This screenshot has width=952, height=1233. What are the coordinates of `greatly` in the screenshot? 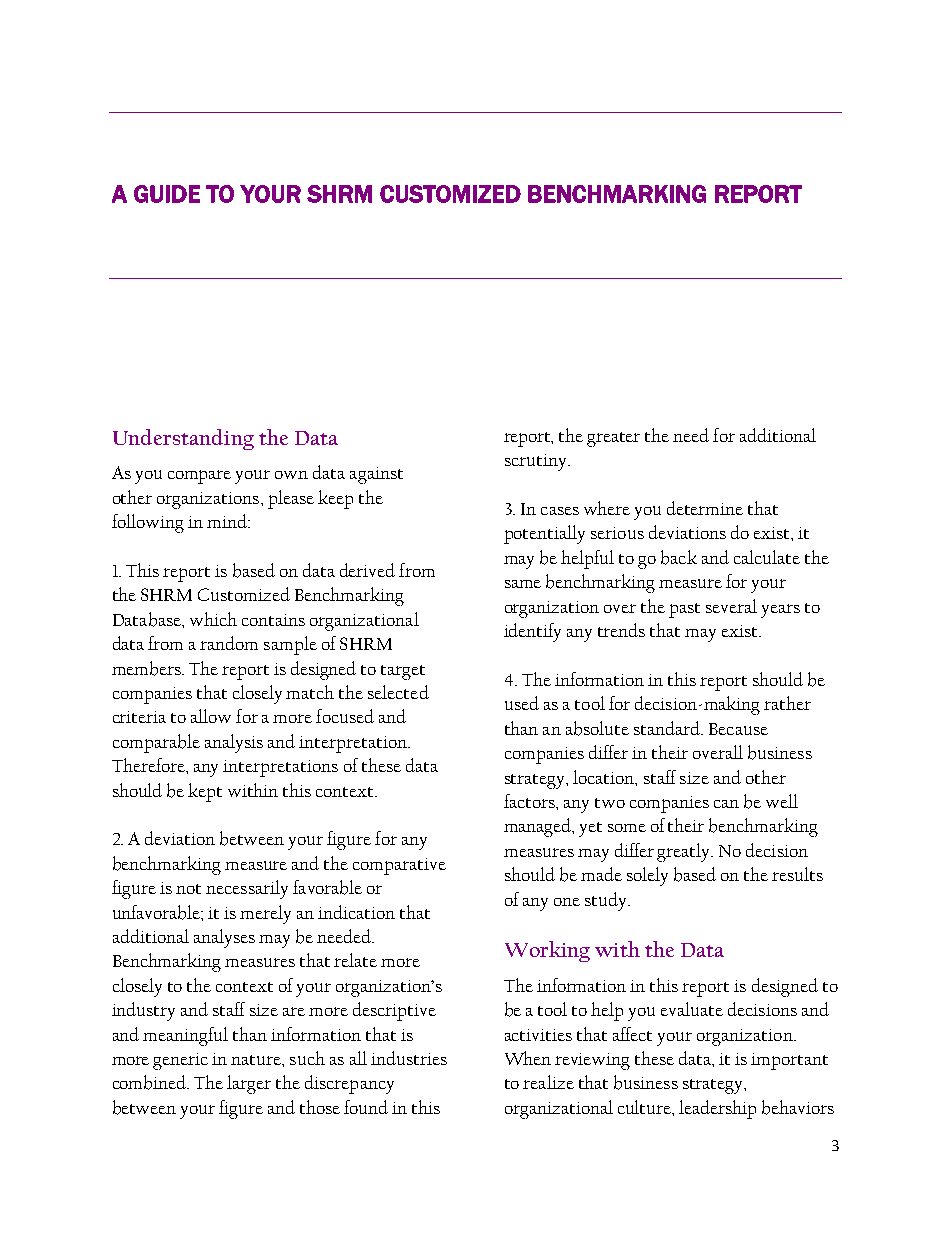 It's located at (685, 852).
